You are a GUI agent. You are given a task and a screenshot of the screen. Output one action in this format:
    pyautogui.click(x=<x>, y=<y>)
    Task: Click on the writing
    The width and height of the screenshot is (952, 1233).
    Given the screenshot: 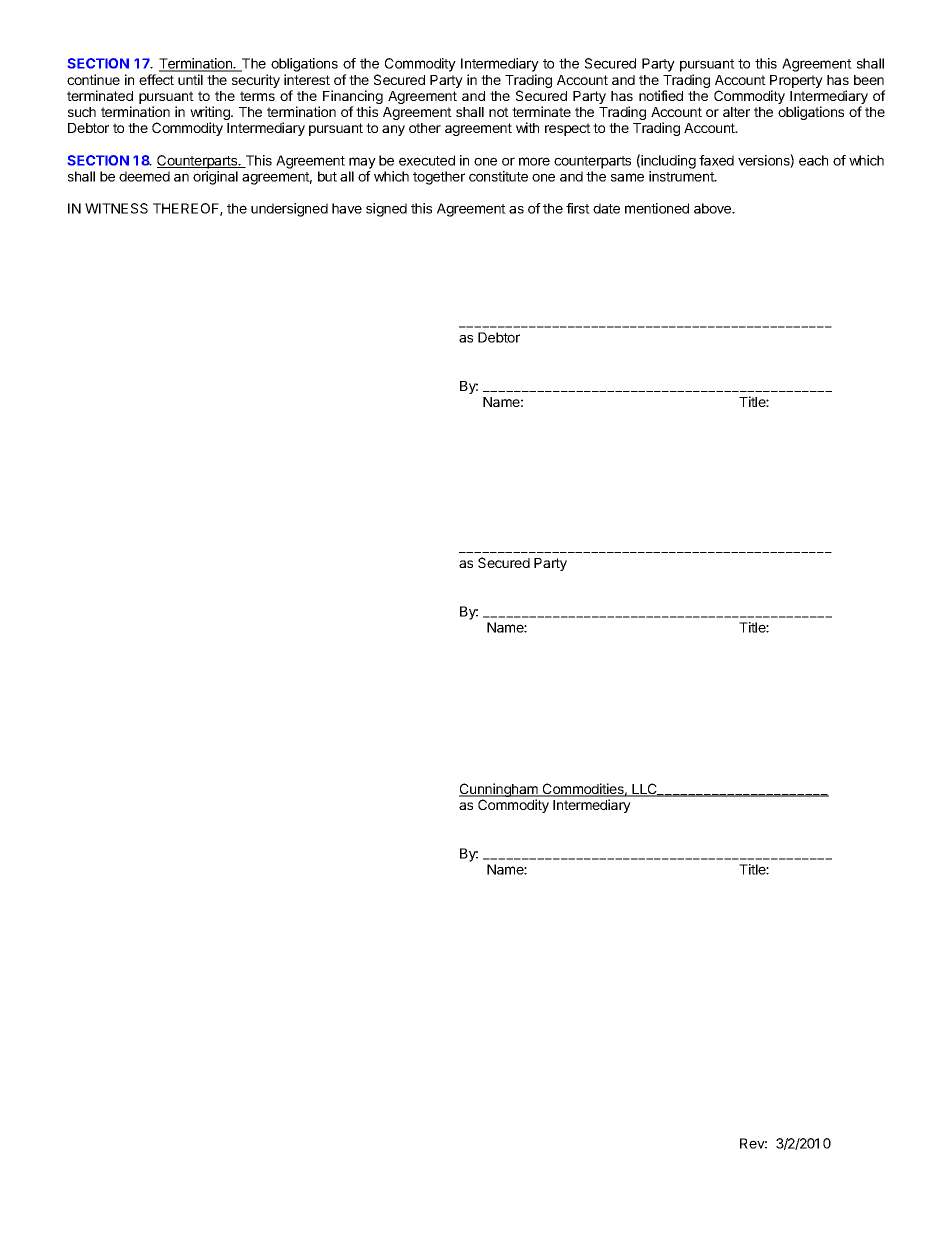 What is the action you would take?
    pyautogui.click(x=211, y=114)
